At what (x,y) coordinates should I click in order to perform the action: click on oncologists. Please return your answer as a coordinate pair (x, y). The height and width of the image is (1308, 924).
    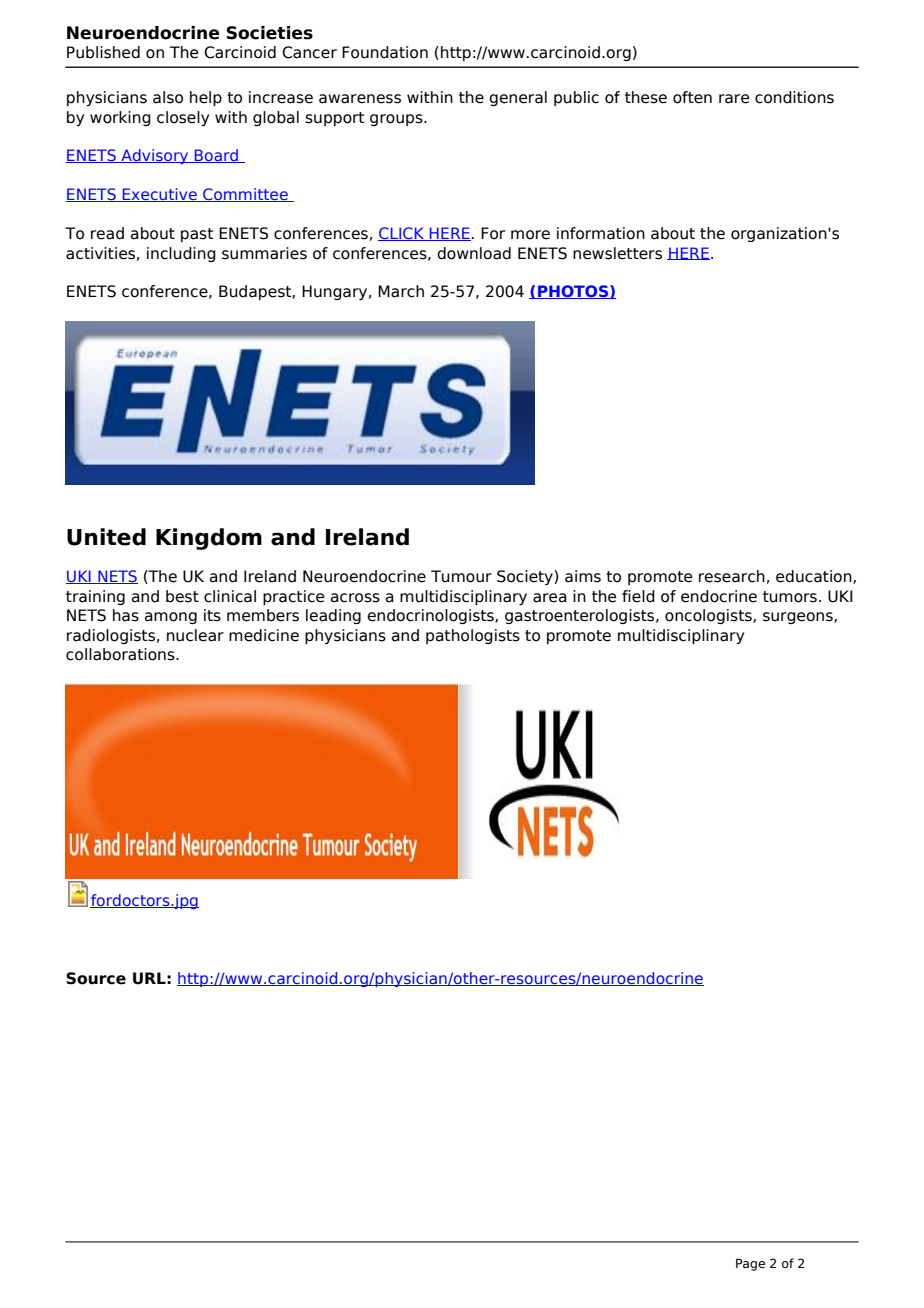
    Looking at the image, I should click on (709, 616).
